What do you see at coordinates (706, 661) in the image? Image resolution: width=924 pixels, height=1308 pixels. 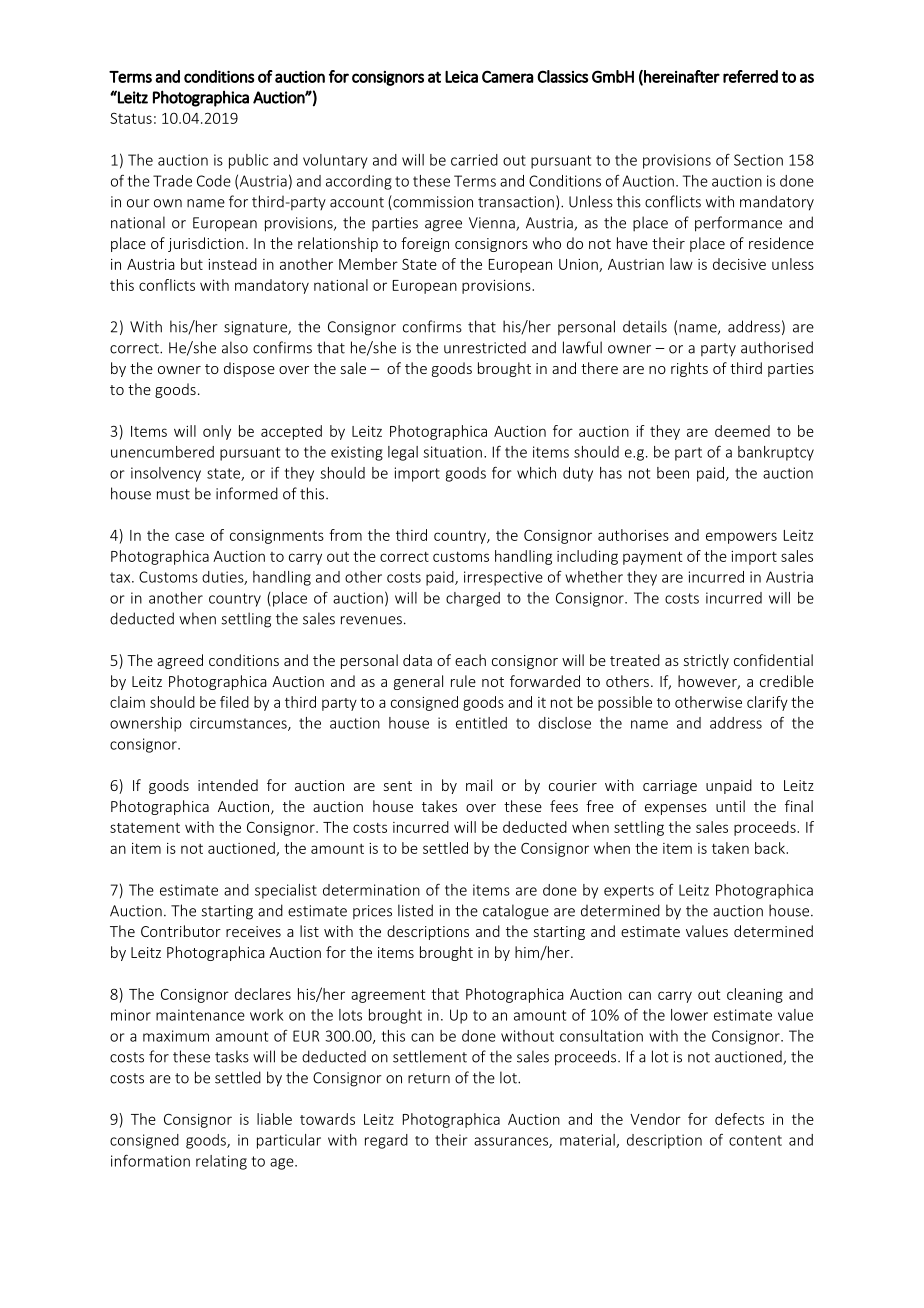 I see `strictly` at bounding box center [706, 661].
